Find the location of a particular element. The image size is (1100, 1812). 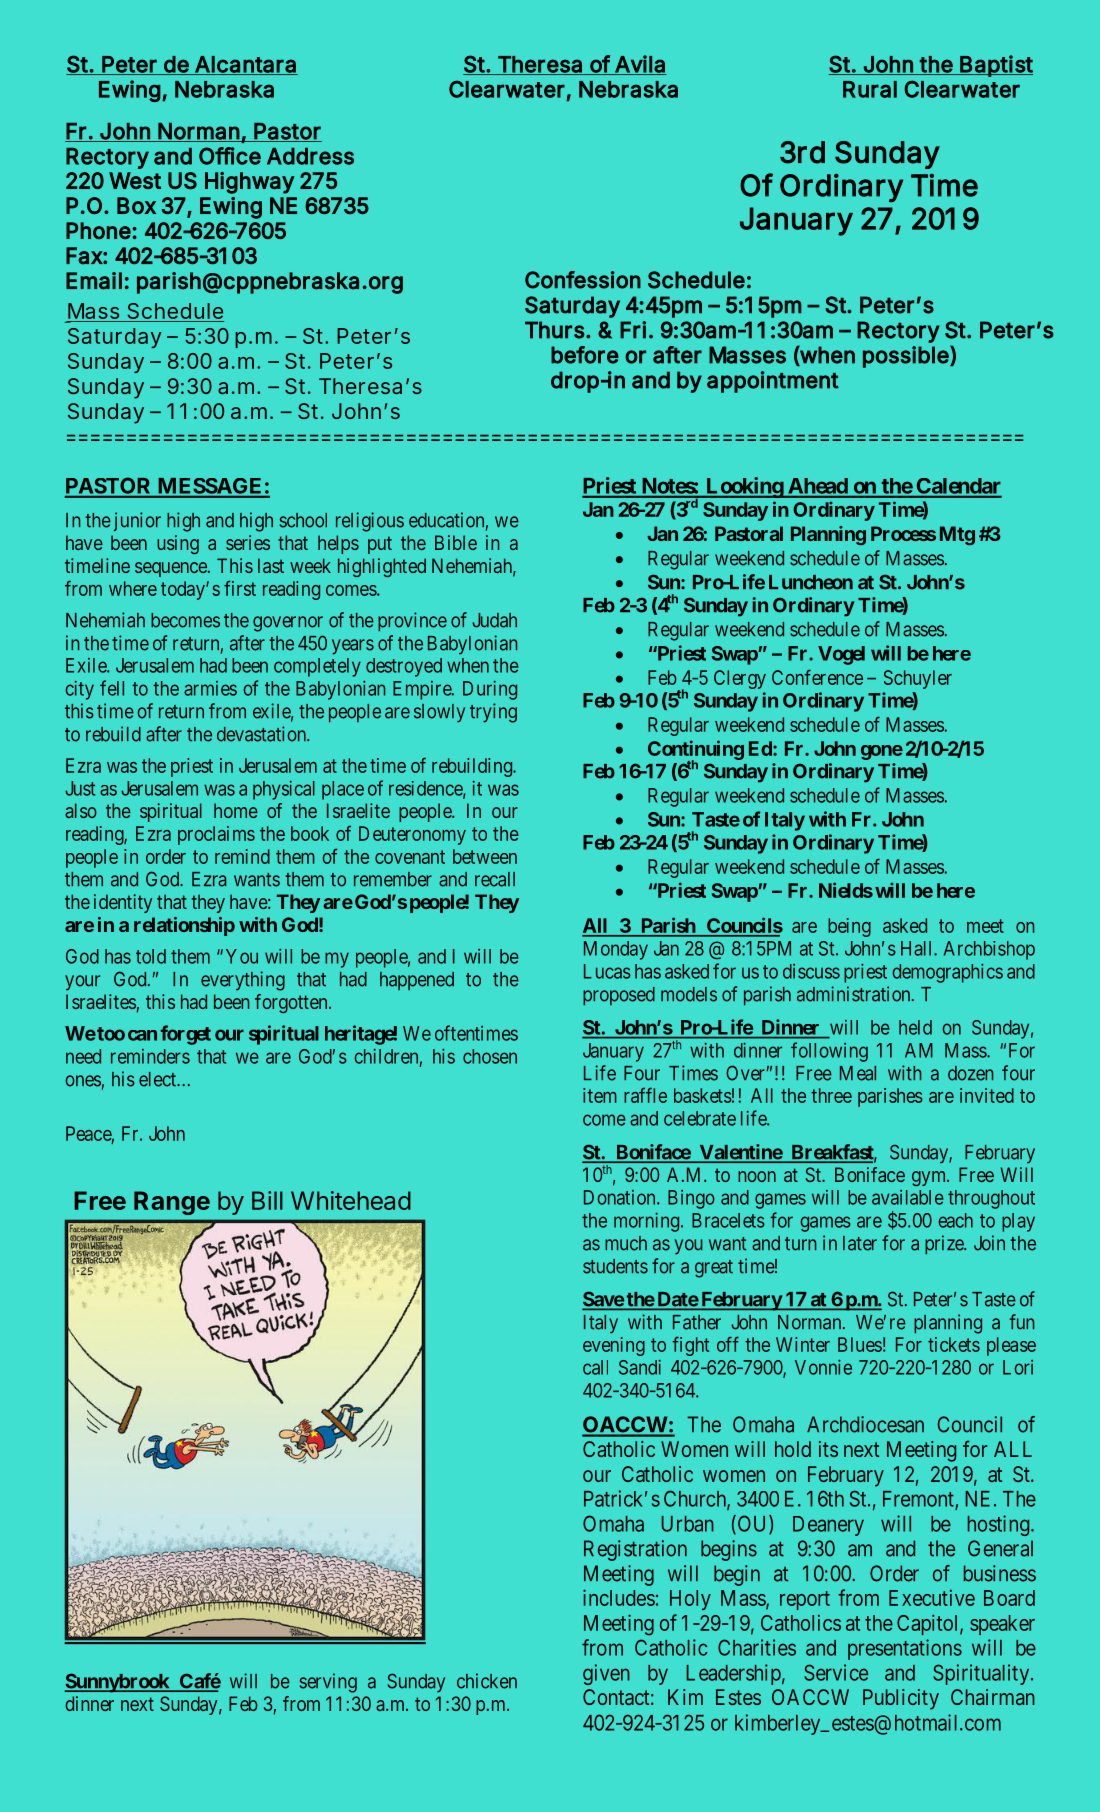

Rural is located at coordinates (870, 89).
